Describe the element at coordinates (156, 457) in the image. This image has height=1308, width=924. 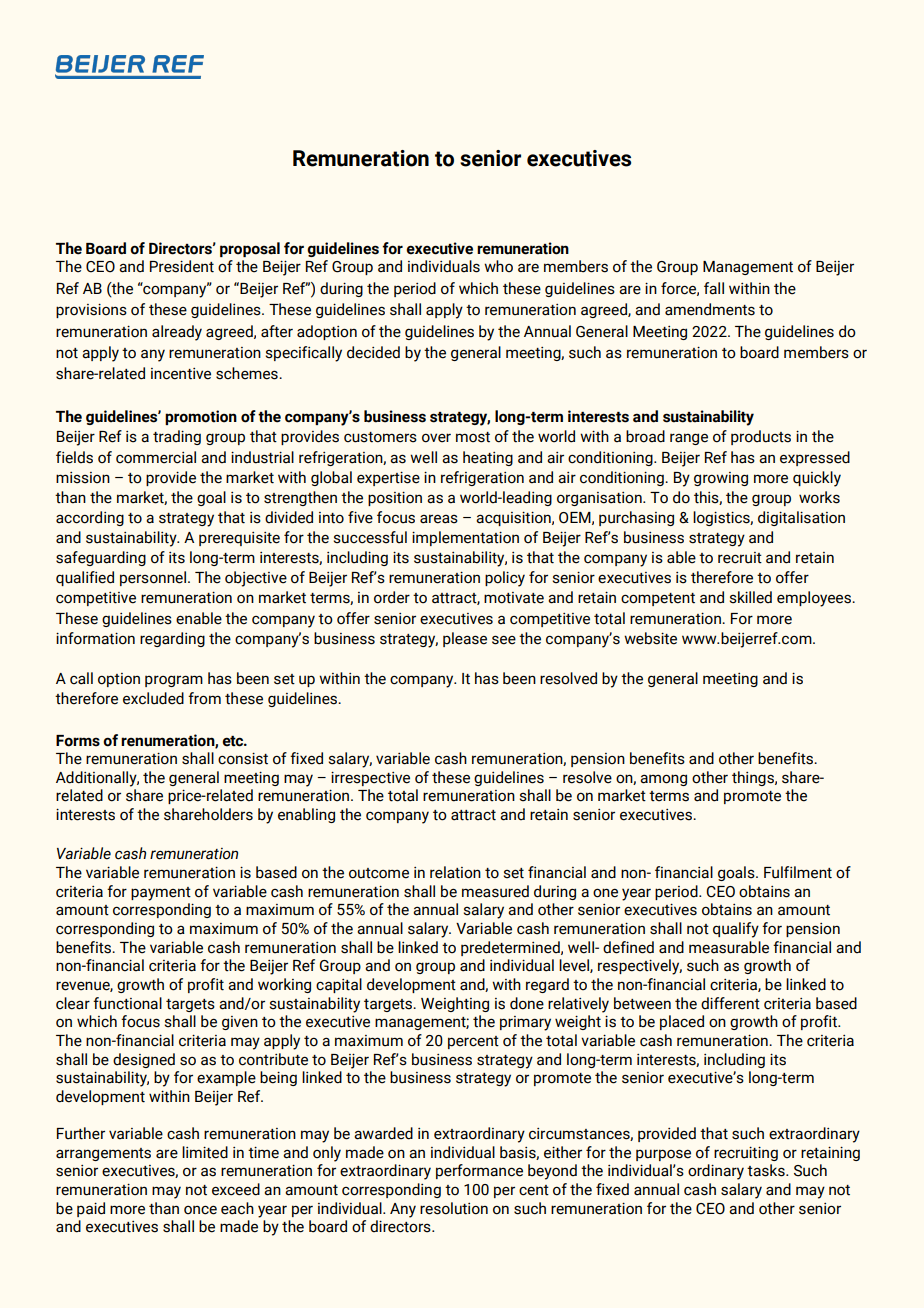
I see `commercial` at that location.
